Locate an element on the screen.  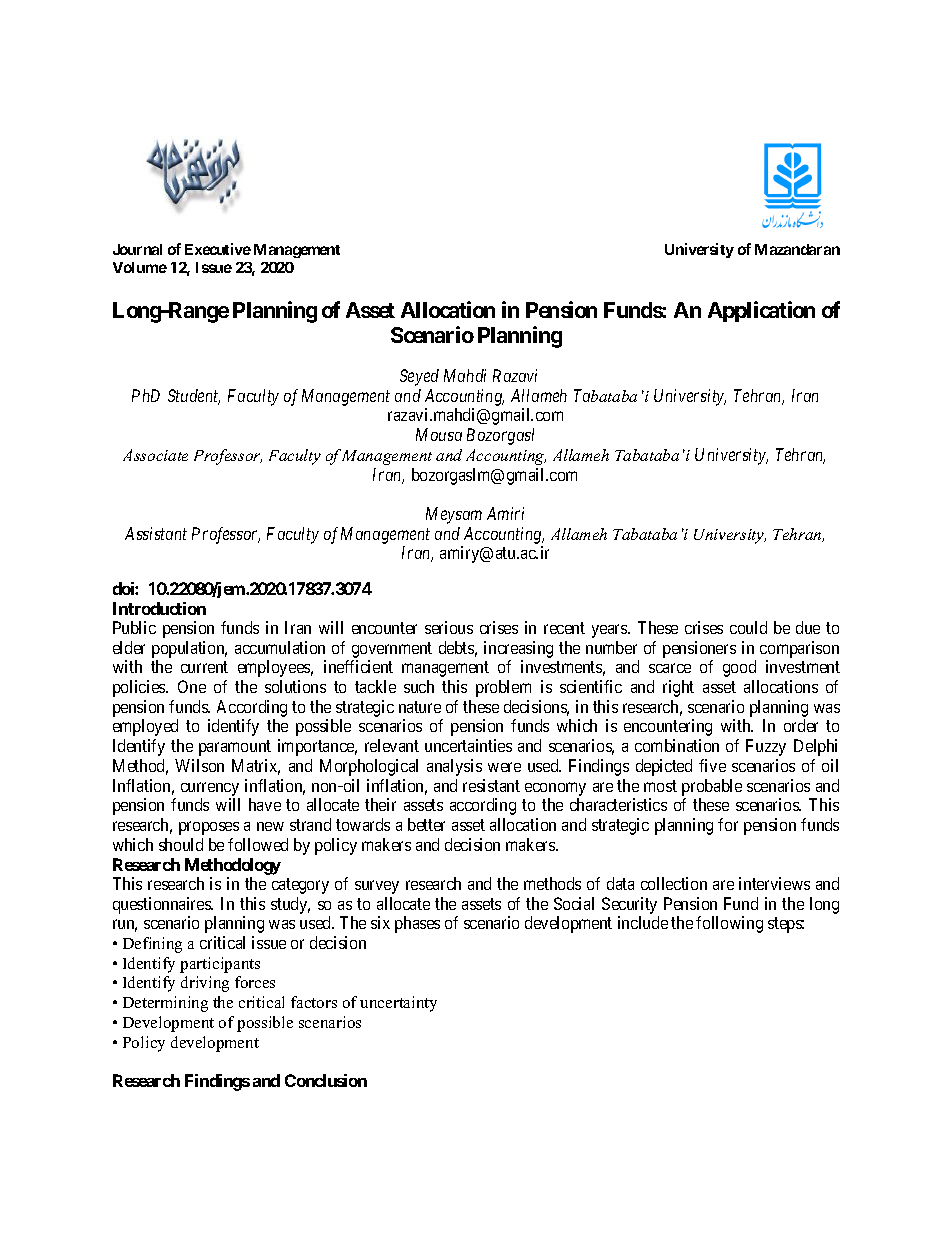
current is located at coordinates (204, 667).
